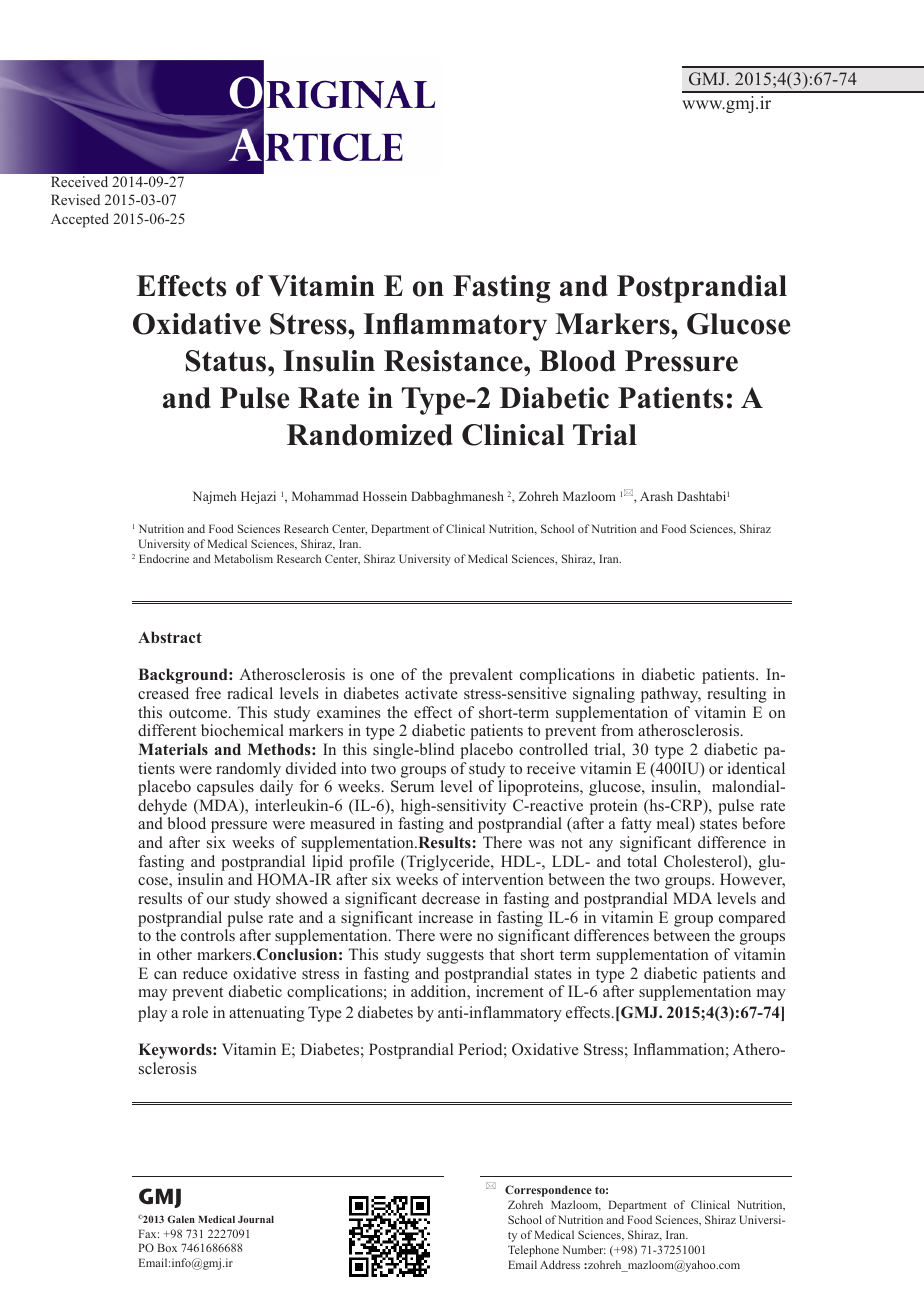  What do you see at coordinates (167, 1247) in the image?
I see `Box` at bounding box center [167, 1247].
